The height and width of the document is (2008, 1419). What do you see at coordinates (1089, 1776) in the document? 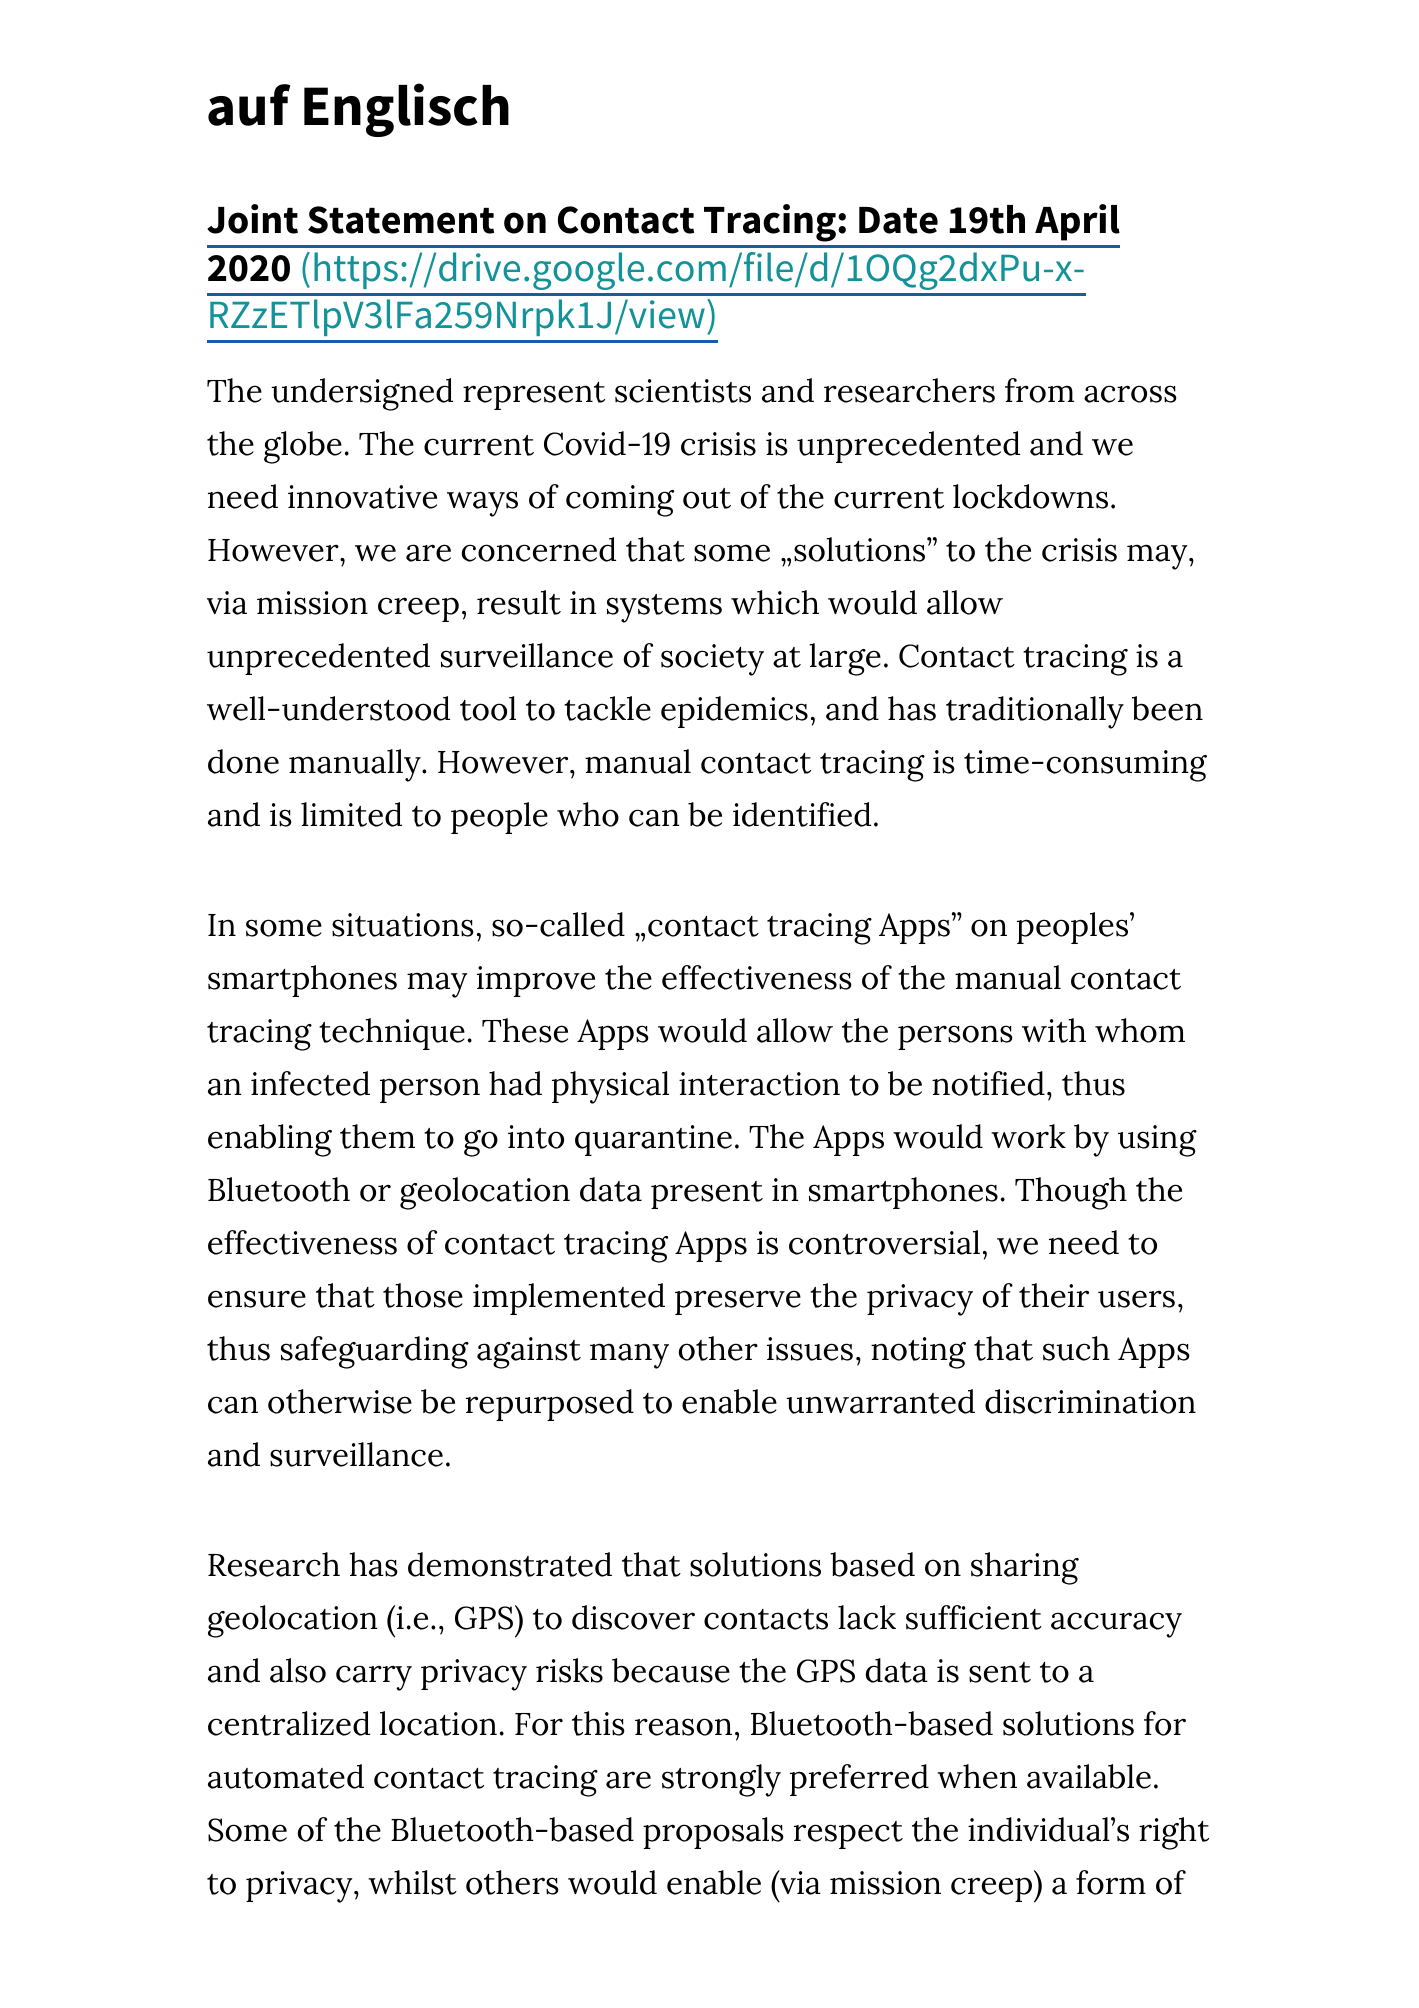
I see `available` at bounding box center [1089, 1776].
